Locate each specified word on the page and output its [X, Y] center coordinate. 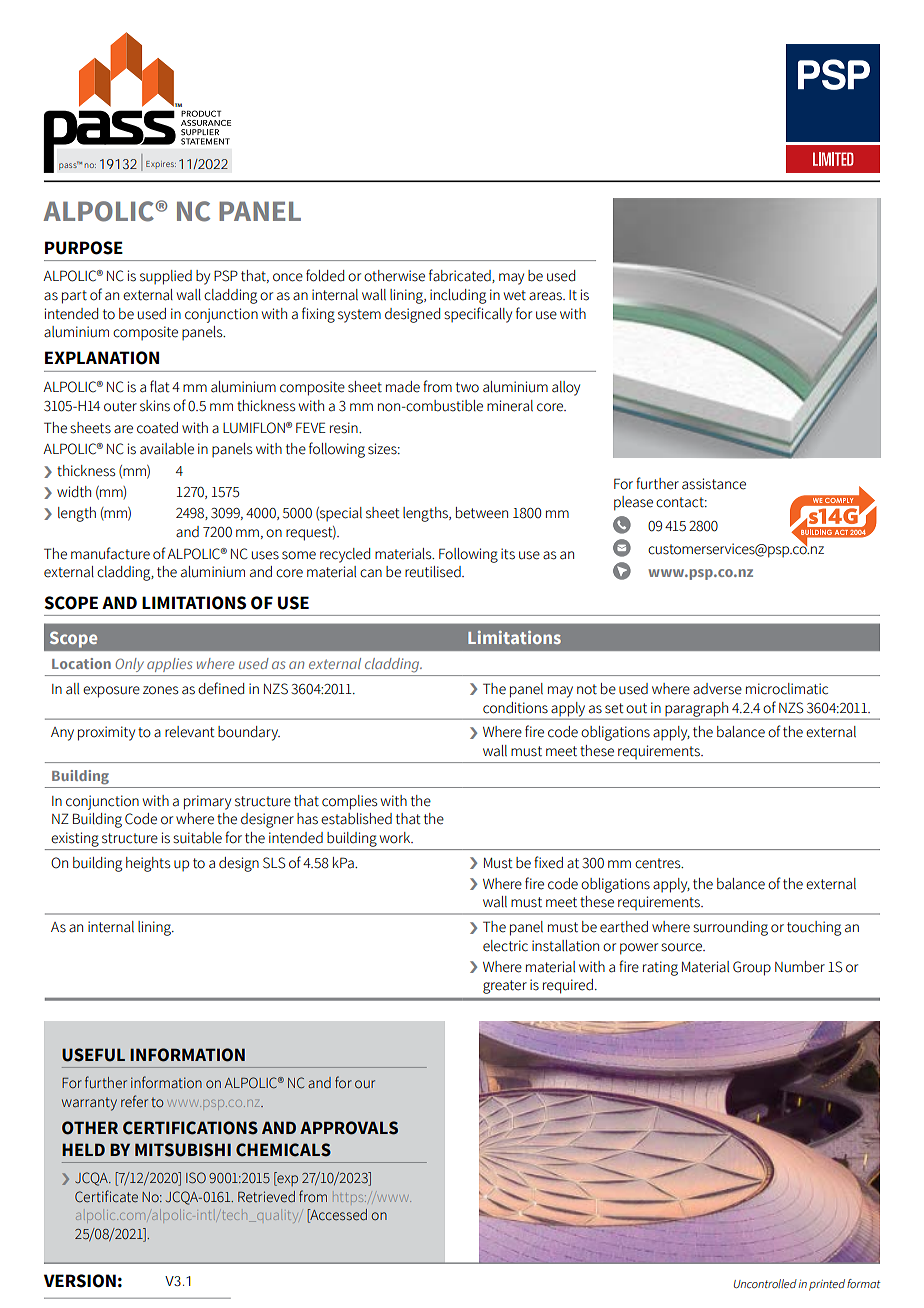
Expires [161, 165]
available [167, 449]
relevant [190, 732]
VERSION [80, 1281]
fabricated [461, 276]
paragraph [697, 710]
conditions [515, 708]
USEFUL [93, 1055]
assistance [714, 484]
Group [752, 968]
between [482, 513]
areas [546, 296]
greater [505, 987]
